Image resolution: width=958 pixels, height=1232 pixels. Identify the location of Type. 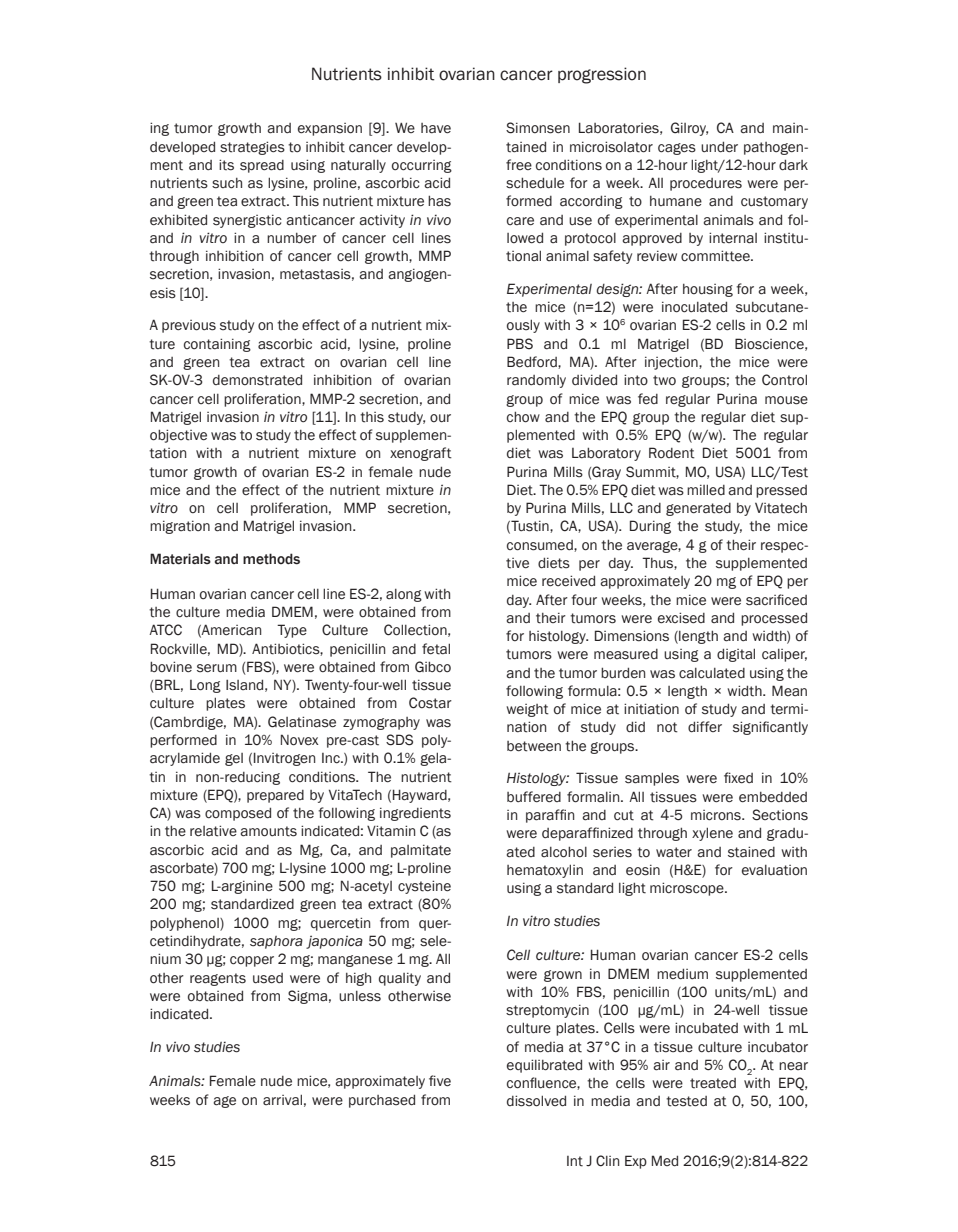
(292, 631).
